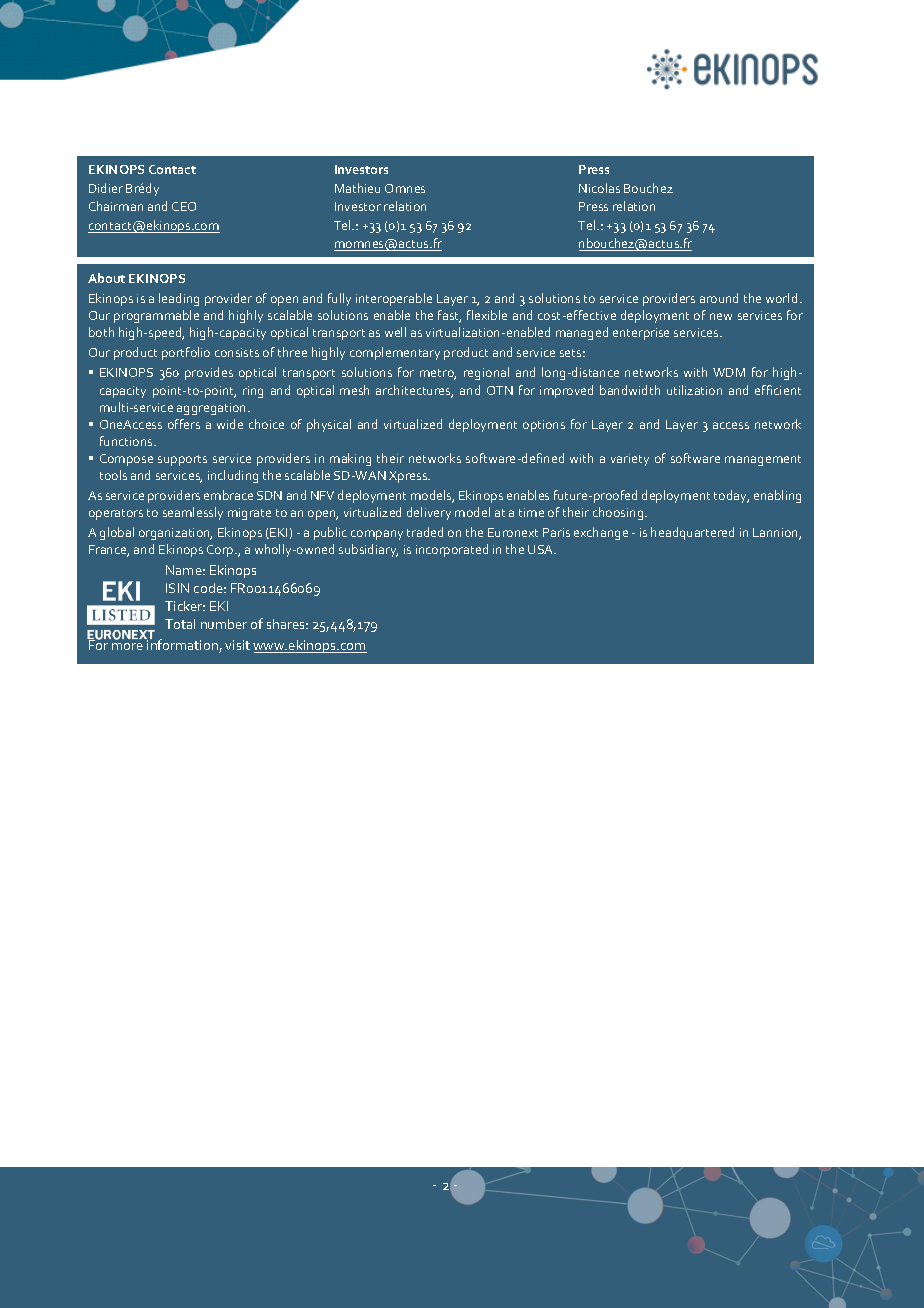 Image resolution: width=924 pixels, height=1308 pixels. What do you see at coordinates (429, 513) in the screenshot?
I see `delivery` at bounding box center [429, 513].
